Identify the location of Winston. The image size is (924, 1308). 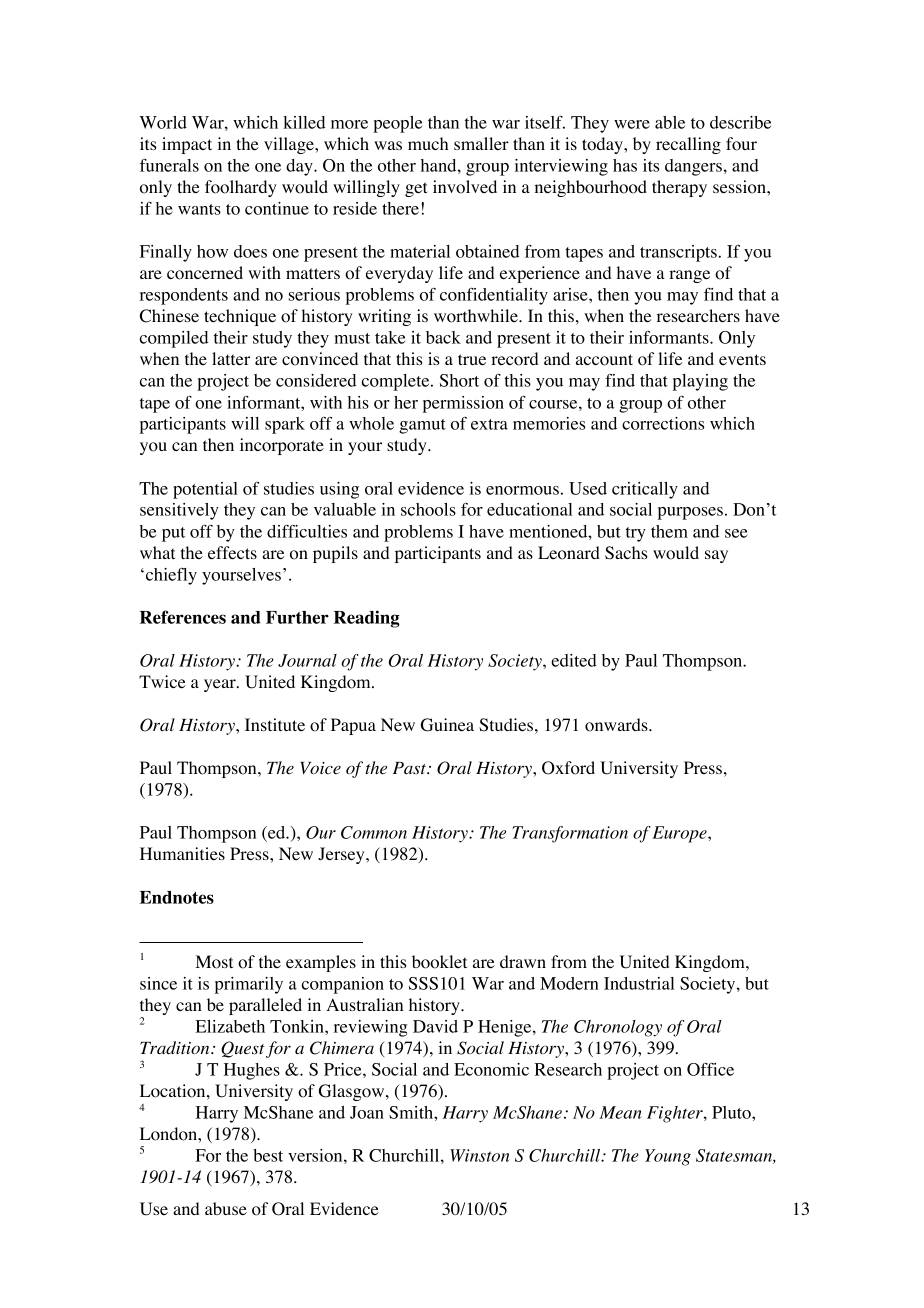
(480, 1155).
